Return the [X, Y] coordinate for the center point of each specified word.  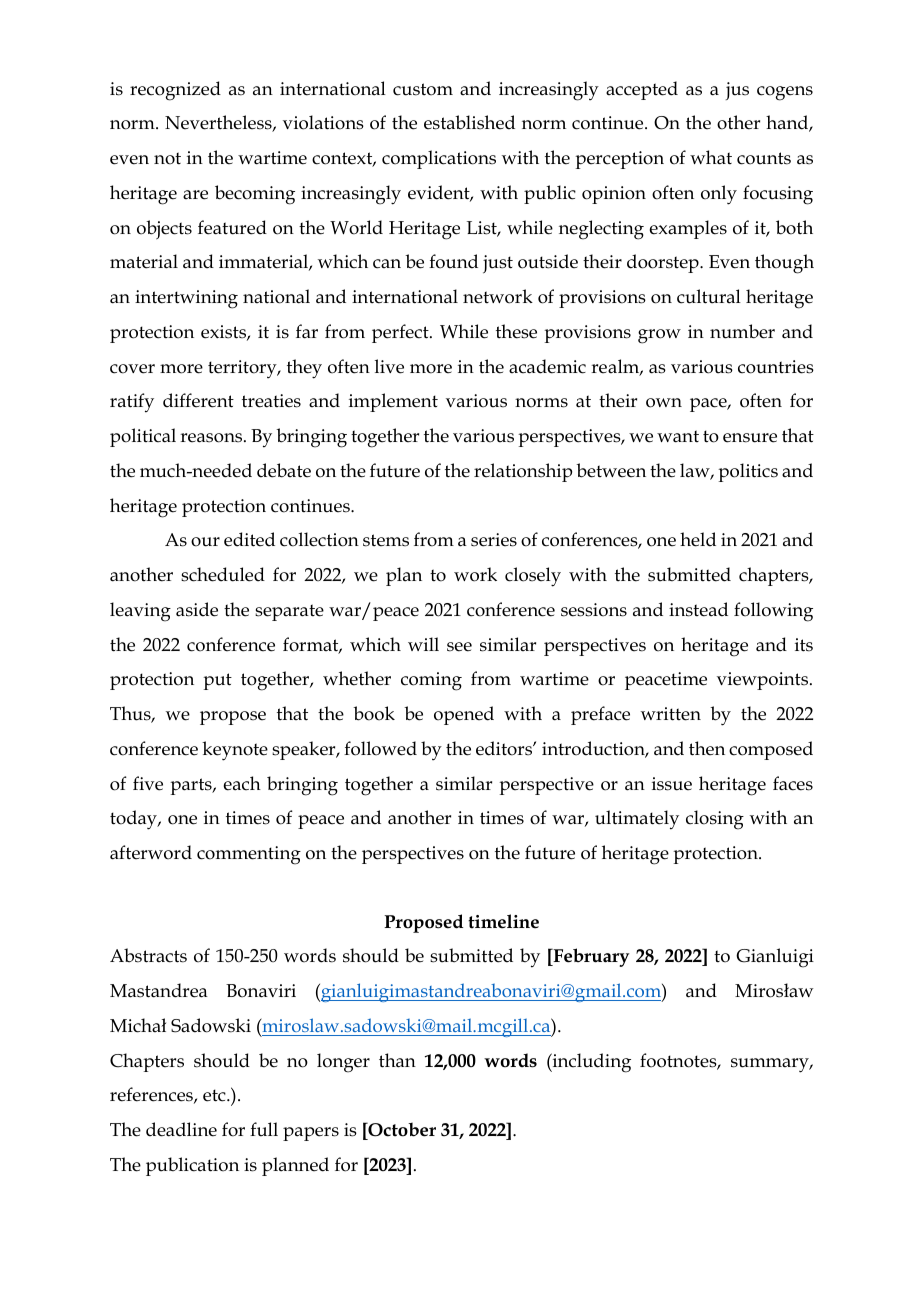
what [711, 157]
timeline [503, 921]
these [516, 331]
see [459, 647]
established [469, 122]
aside [197, 609]
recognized [175, 91]
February [590, 957]
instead [698, 609]
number [742, 331]
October [401, 1129]
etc [215, 1095]
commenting [249, 855]
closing [715, 820]
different [198, 400]
